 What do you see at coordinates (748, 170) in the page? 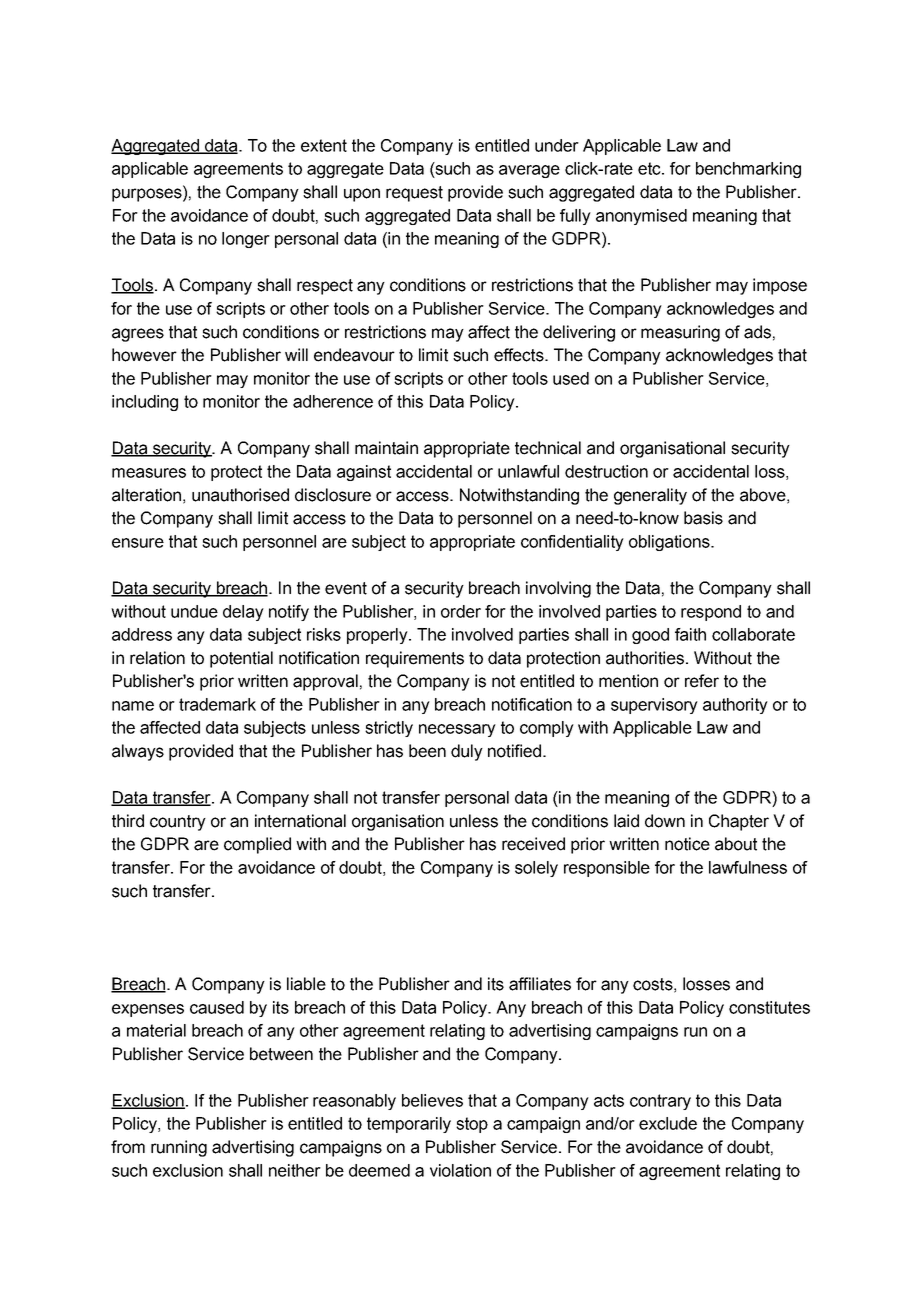
I see `benchmarking` at bounding box center [748, 170].
